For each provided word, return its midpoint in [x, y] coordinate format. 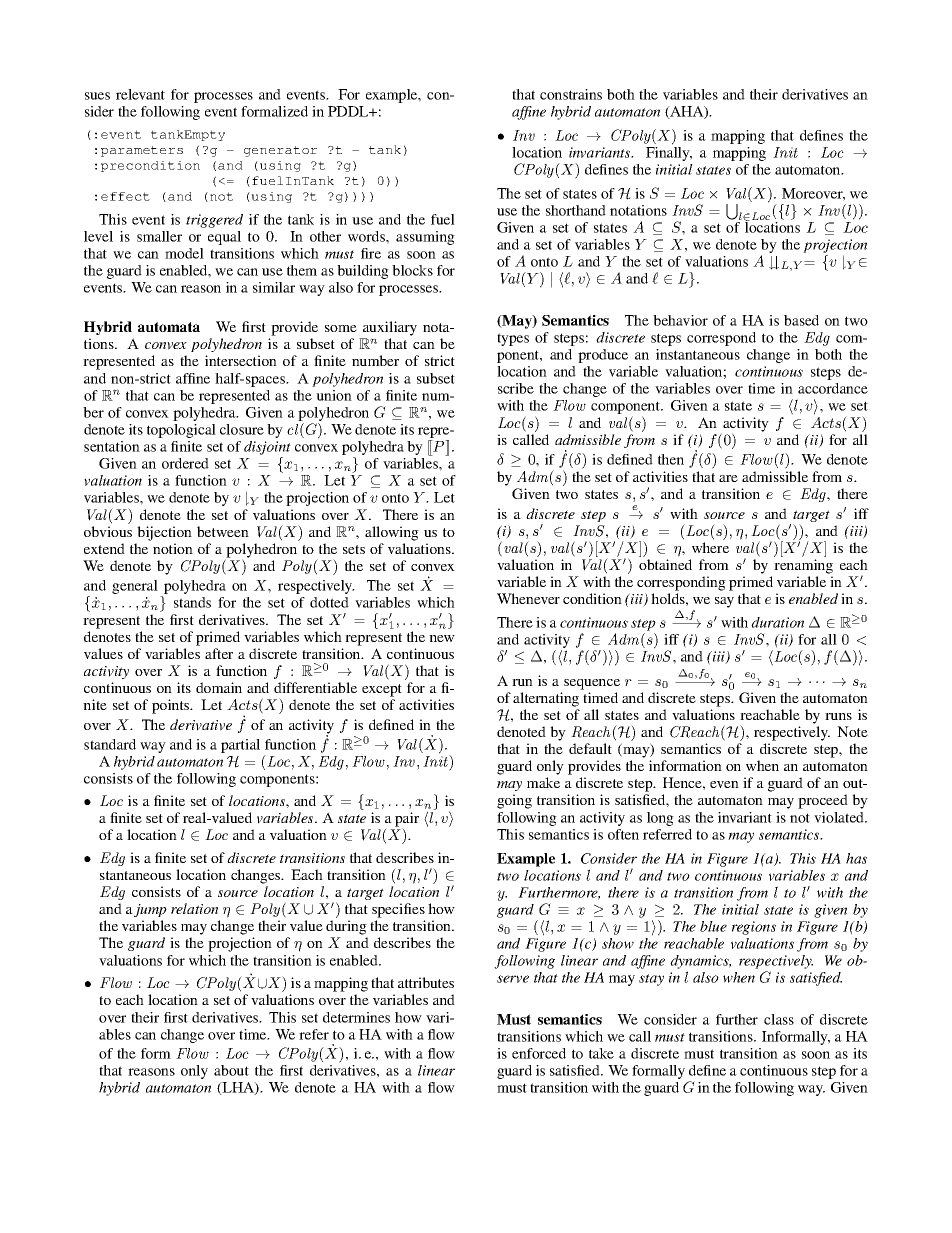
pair [407, 820]
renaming [803, 566]
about [231, 1070]
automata [169, 327]
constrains [571, 94]
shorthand [576, 210]
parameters [142, 151]
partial [240, 746]
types [513, 339]
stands [192, 602]
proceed [823, 801]
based [801, 320]
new [442, 638]
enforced [539, 1053]
